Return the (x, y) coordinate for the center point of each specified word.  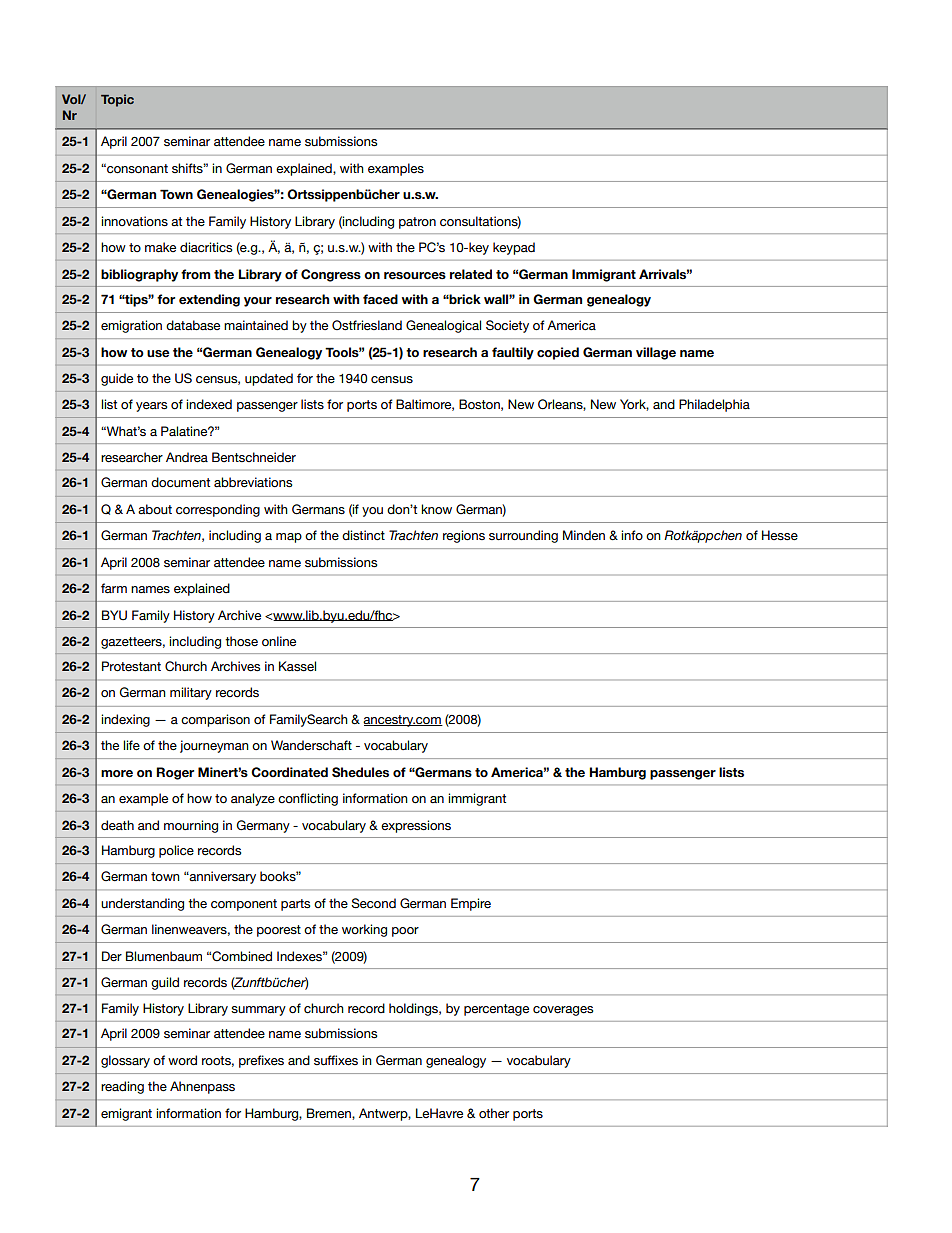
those (241, 641)
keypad (514, 248)
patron (417, 223)
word (182, 1060)
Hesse (780, 535)
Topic (117, 100)
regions (464, 536)
